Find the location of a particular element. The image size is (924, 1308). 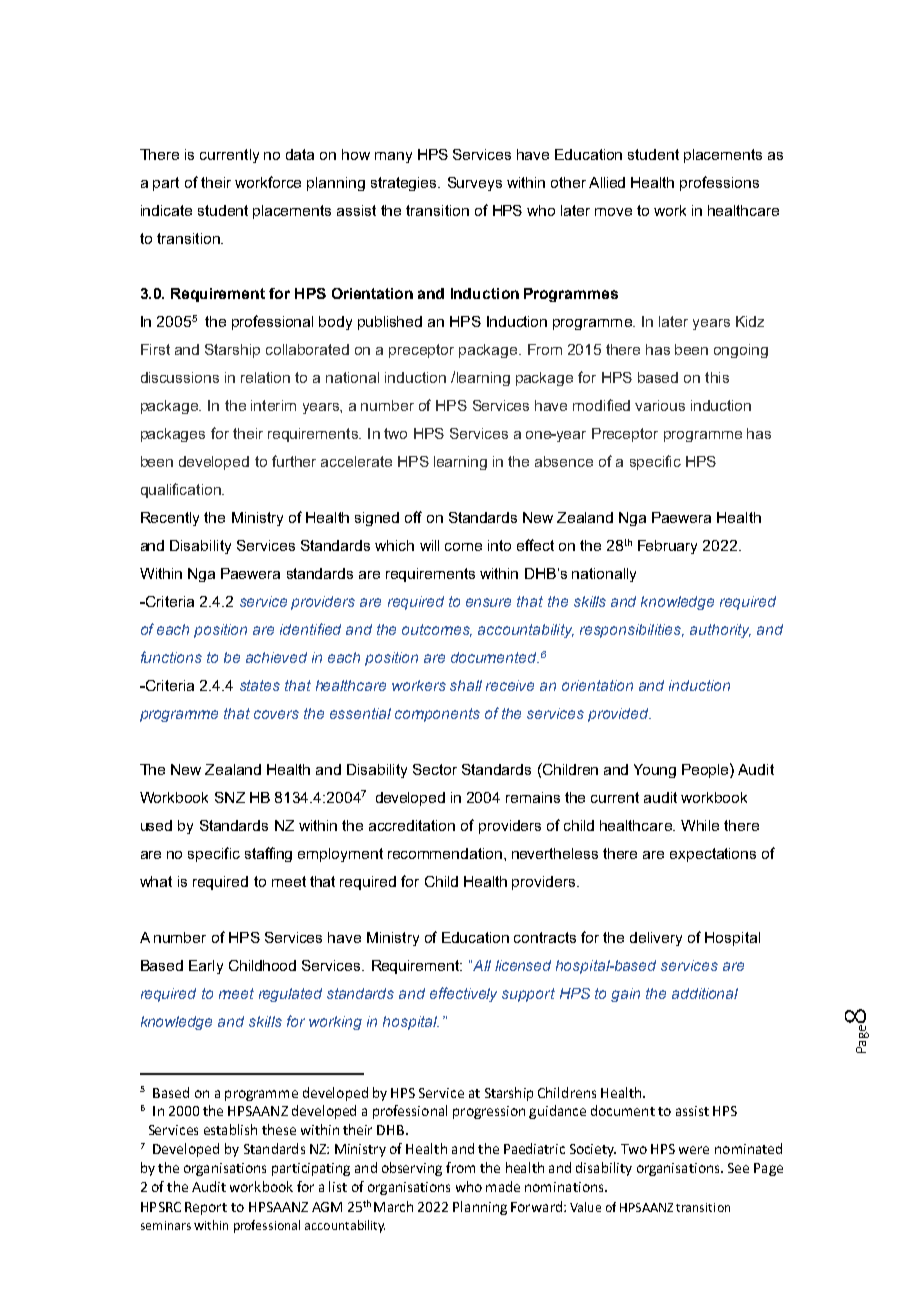

Recently is located at coordinates (170, 519).
